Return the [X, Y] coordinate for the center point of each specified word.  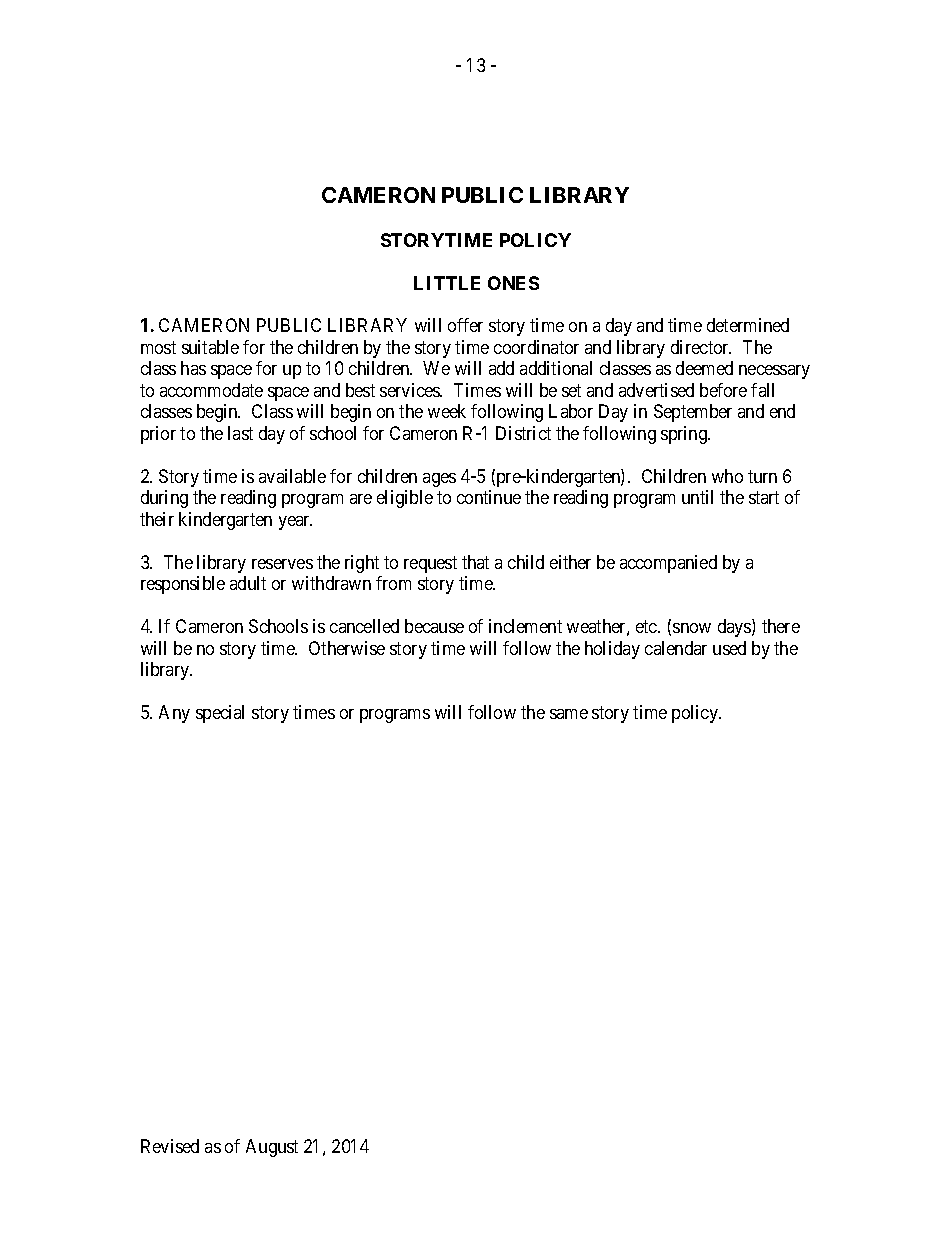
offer [465, 325]
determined [748, 325]
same [569, 714]
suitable [210, 347]
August [272, 1148]
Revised [170, 1146]
